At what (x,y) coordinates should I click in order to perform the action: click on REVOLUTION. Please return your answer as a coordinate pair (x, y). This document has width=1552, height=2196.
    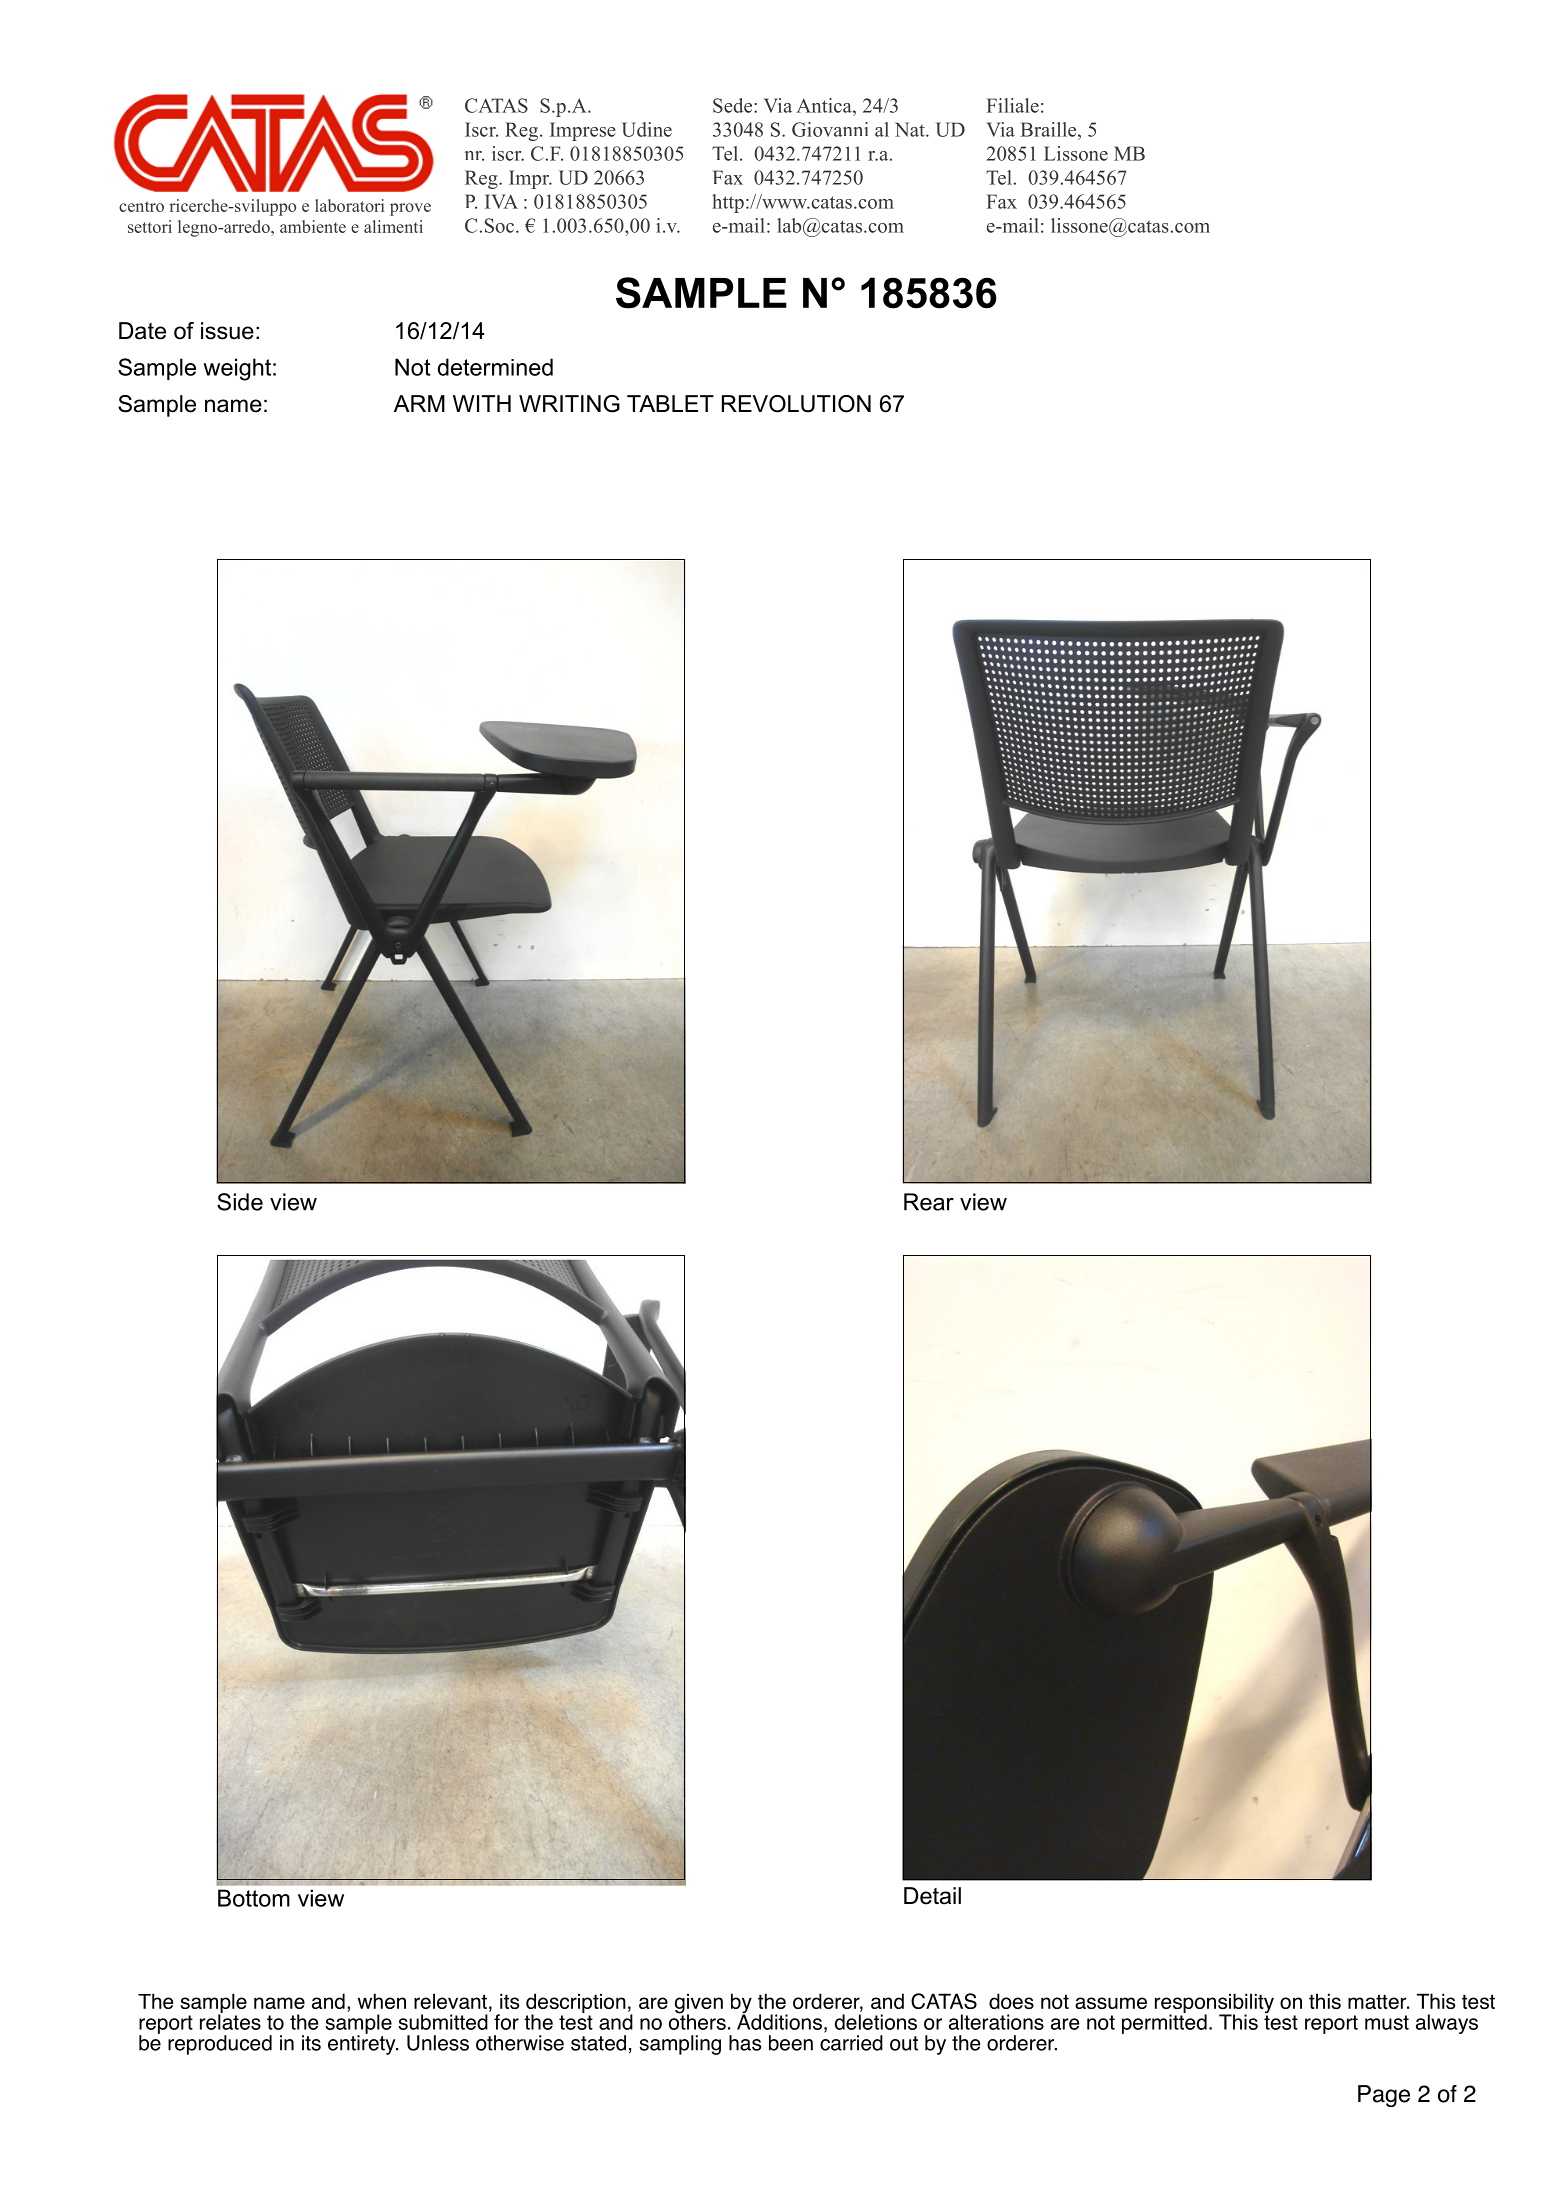
    Looking at the image, I should click on (796, 404).
